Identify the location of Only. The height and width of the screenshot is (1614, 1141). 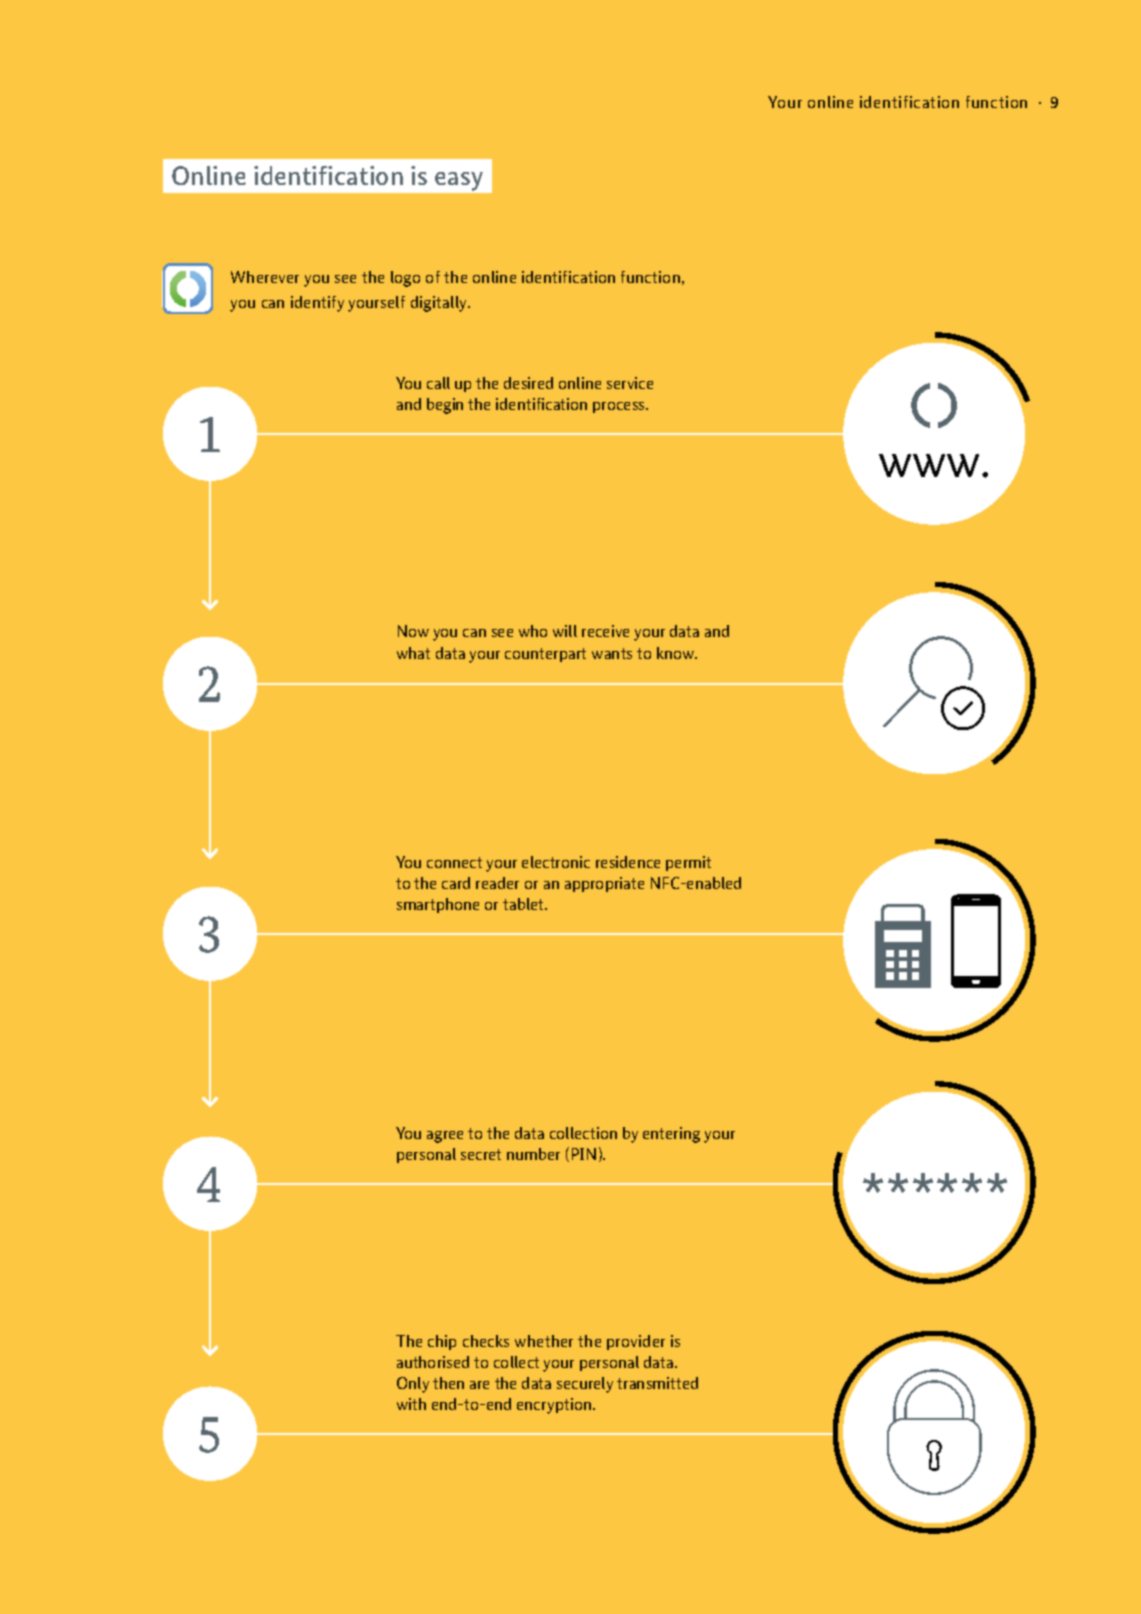
(413, 1385).
